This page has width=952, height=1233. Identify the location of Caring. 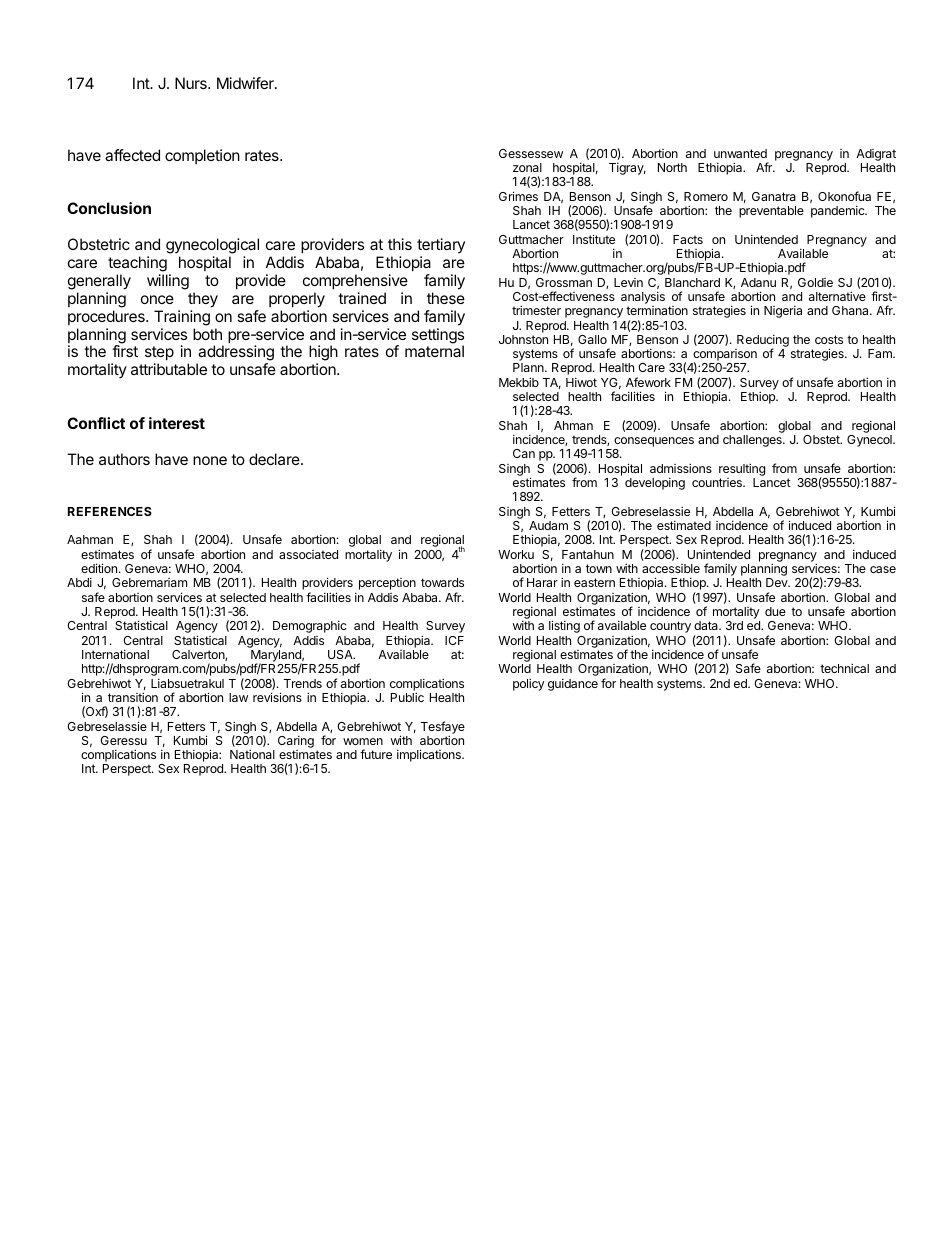
(296, 743).
